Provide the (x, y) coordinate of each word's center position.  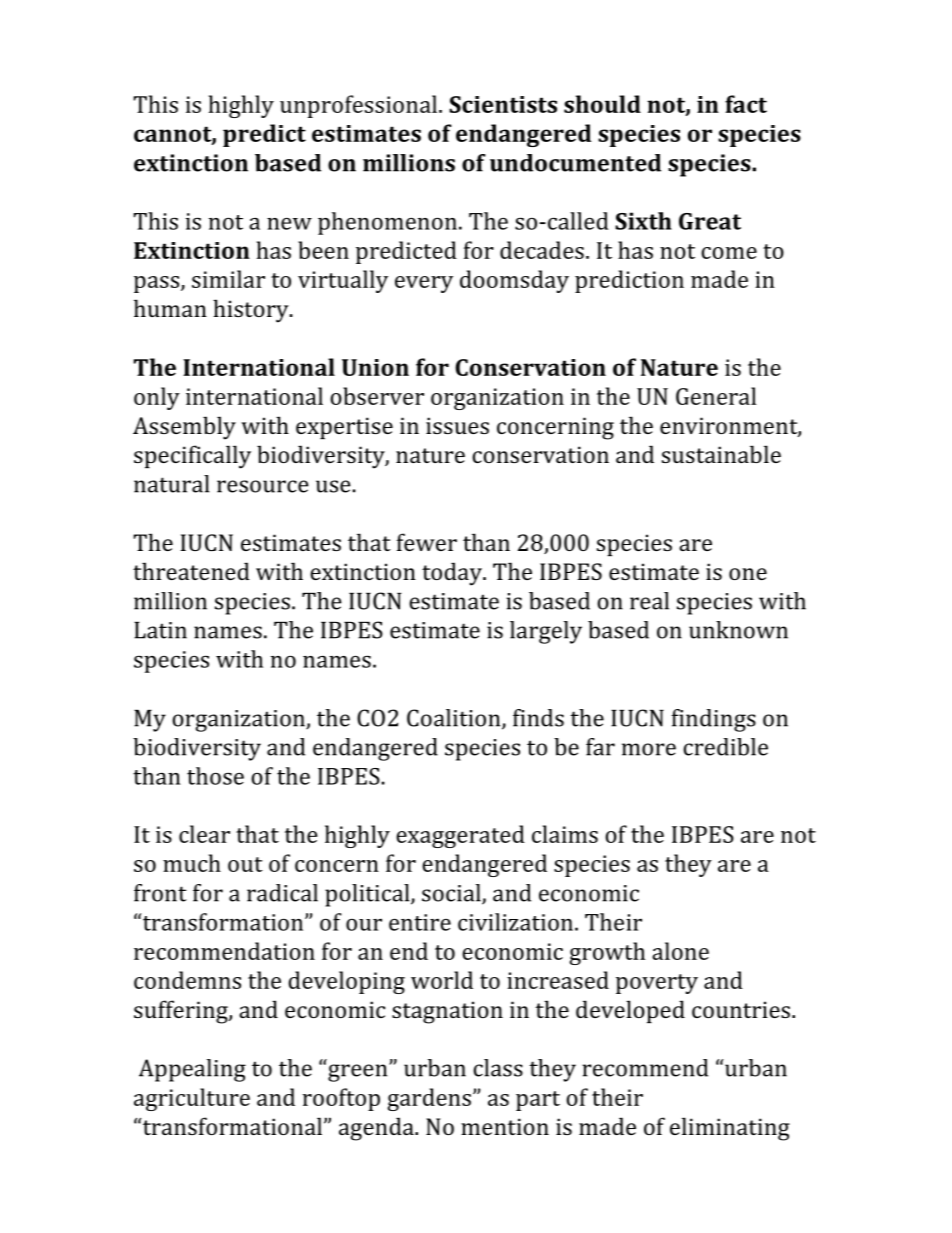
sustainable (721, 454)
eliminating (730, 1129)
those (215, 776)
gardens (429, 1099)
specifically (192, 457)
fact (746, 104)
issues (457, 425)
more (649, 749)
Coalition (455, 719)
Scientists (503, 104)
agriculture (192, 1099)
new (289, 224)
